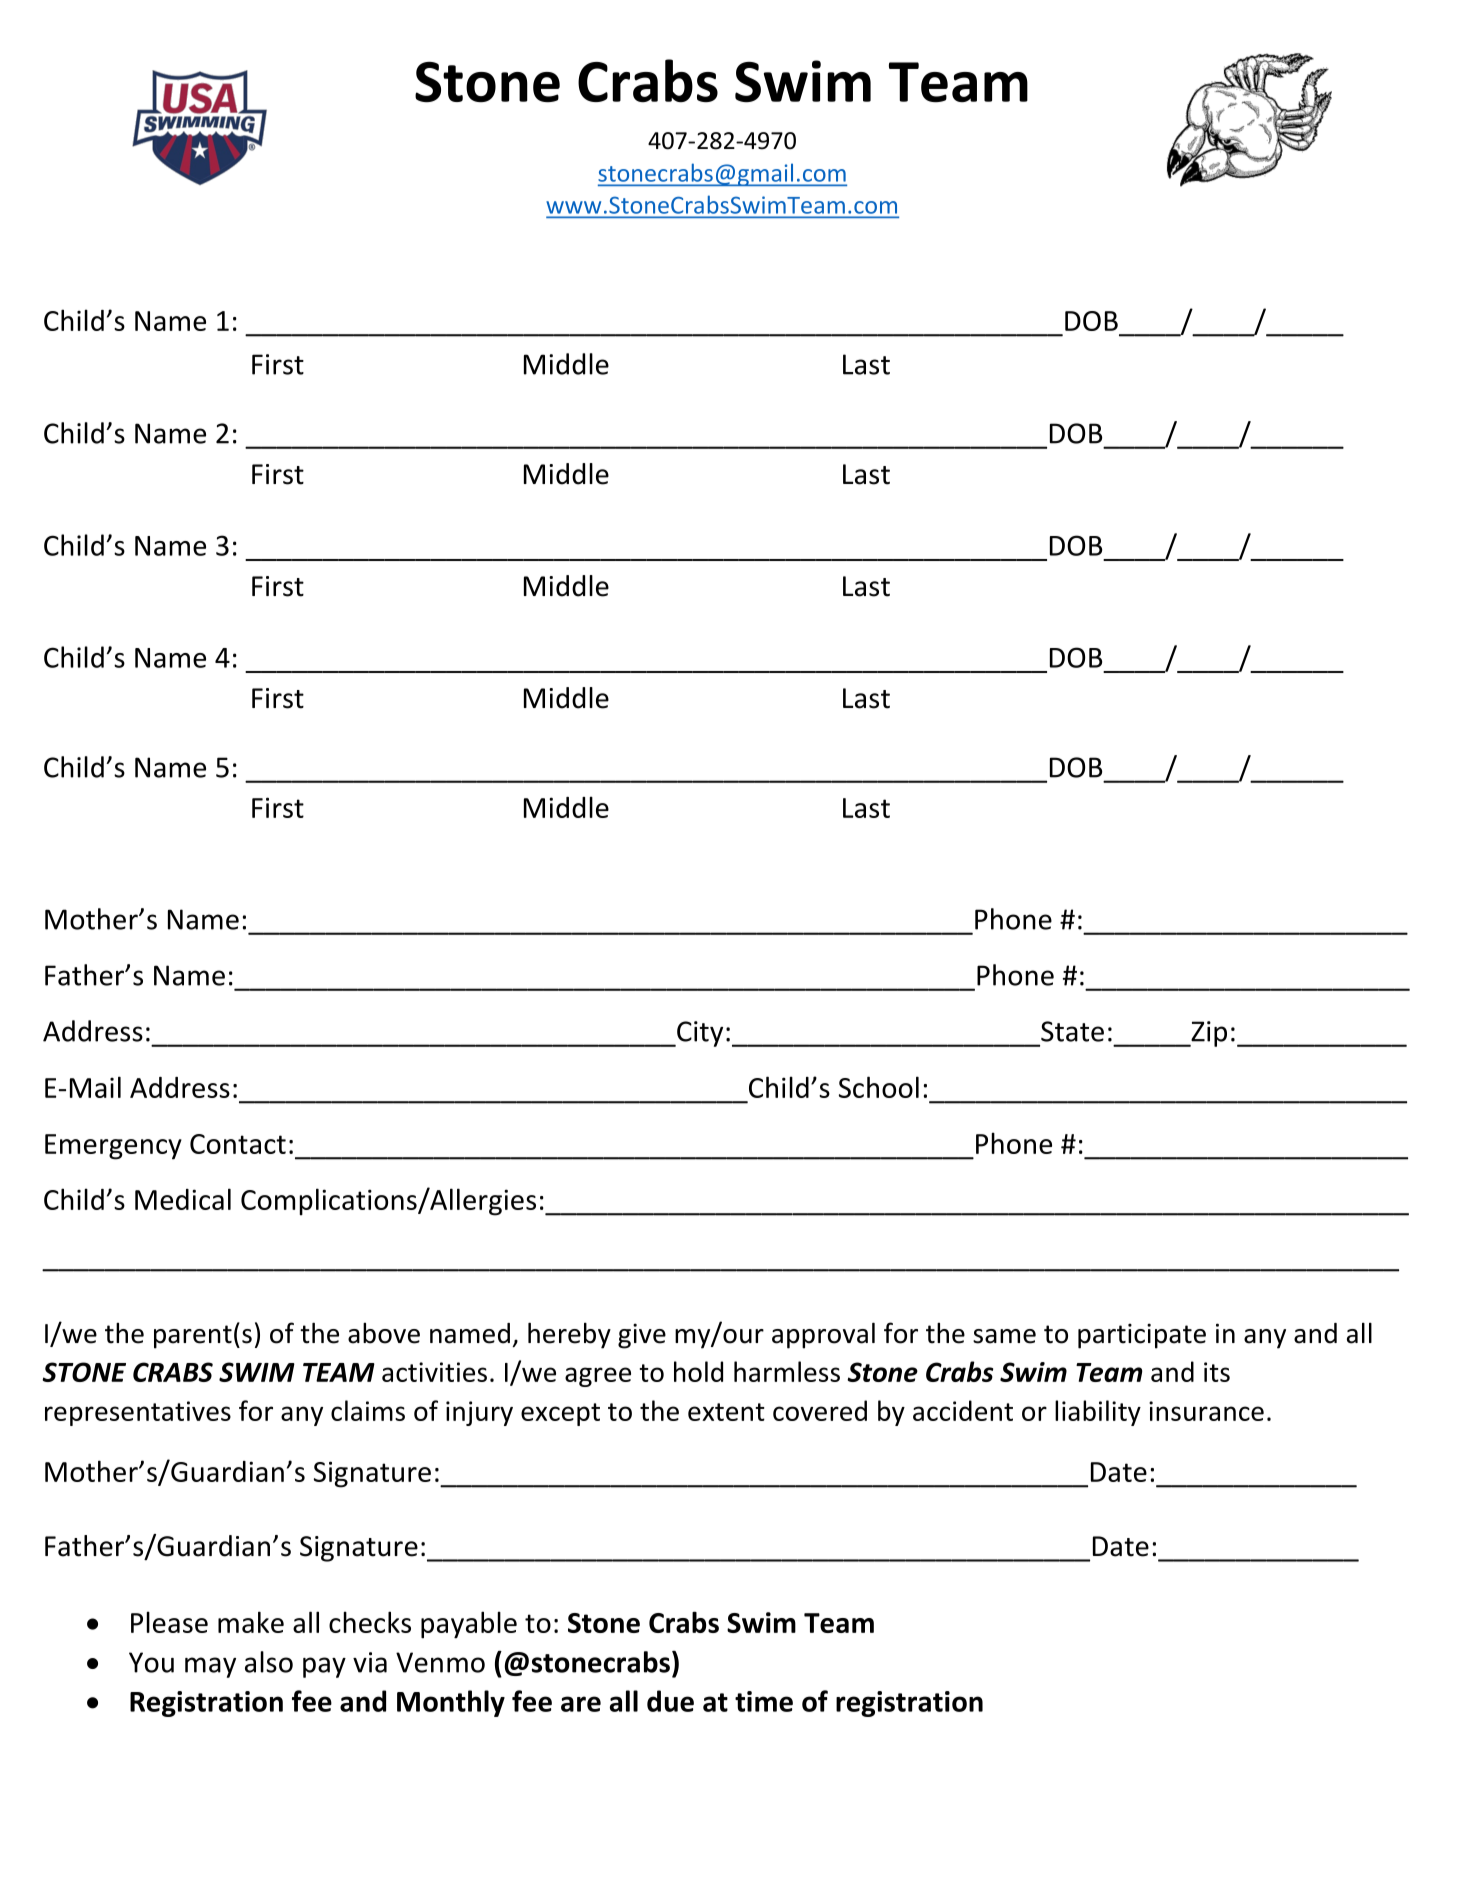 The width and height of the page is (1457, 1886). Describe the element at coordinates (210, 1667) in the page. I see `may` at that location.
